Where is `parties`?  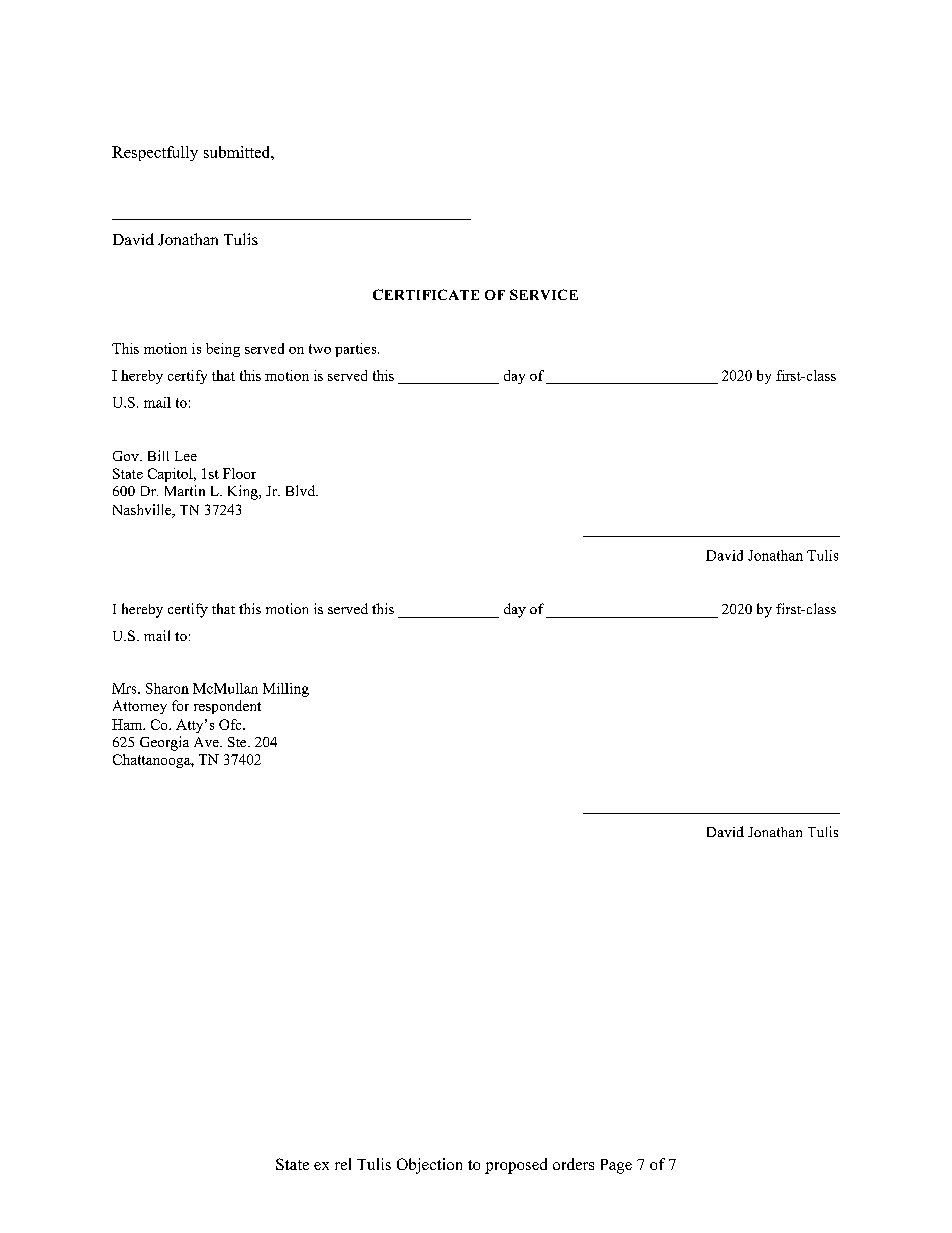 parties is located at coordinates (357, 350).
